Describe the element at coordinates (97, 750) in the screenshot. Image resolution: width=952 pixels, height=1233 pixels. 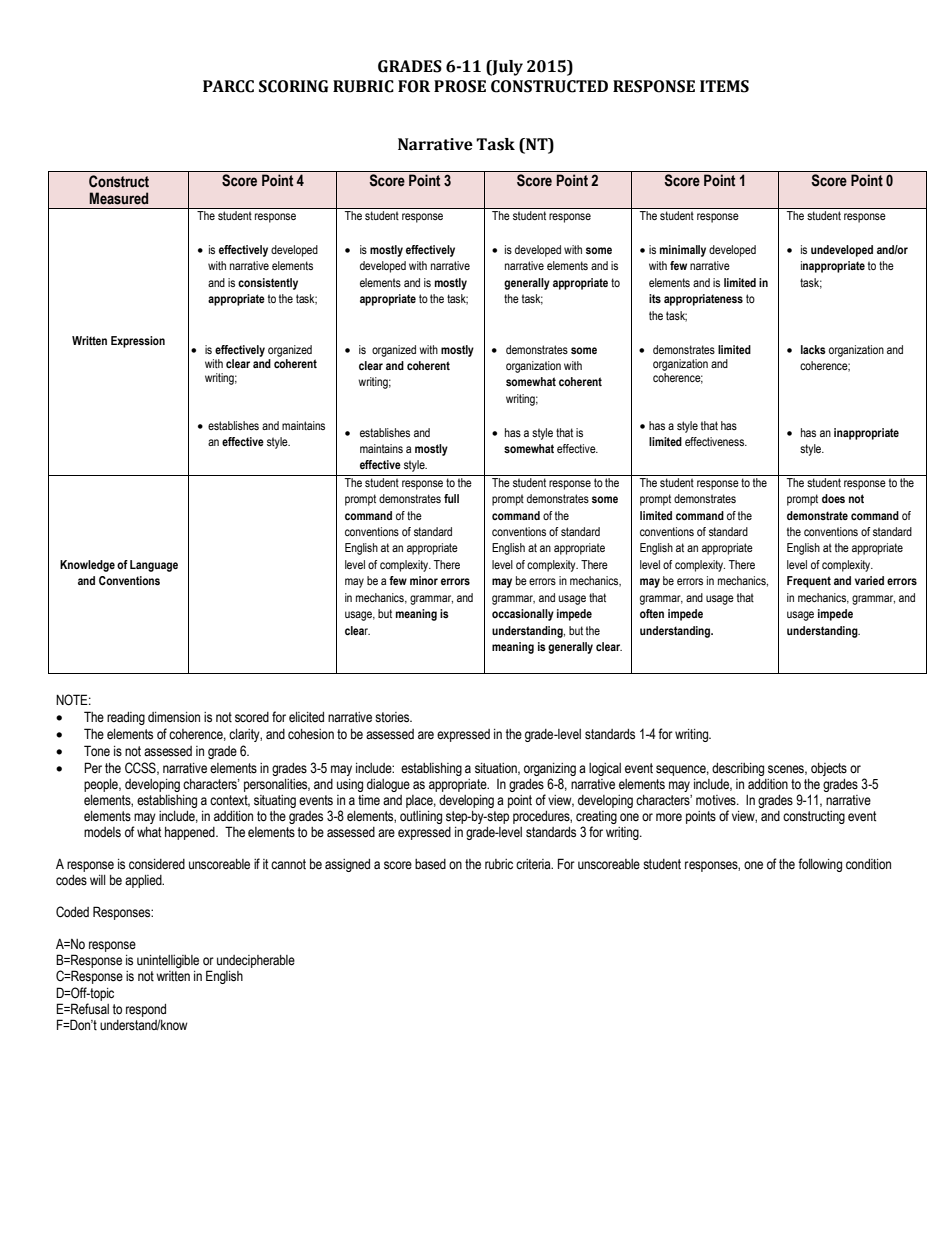
I see `Tone` at that location.
